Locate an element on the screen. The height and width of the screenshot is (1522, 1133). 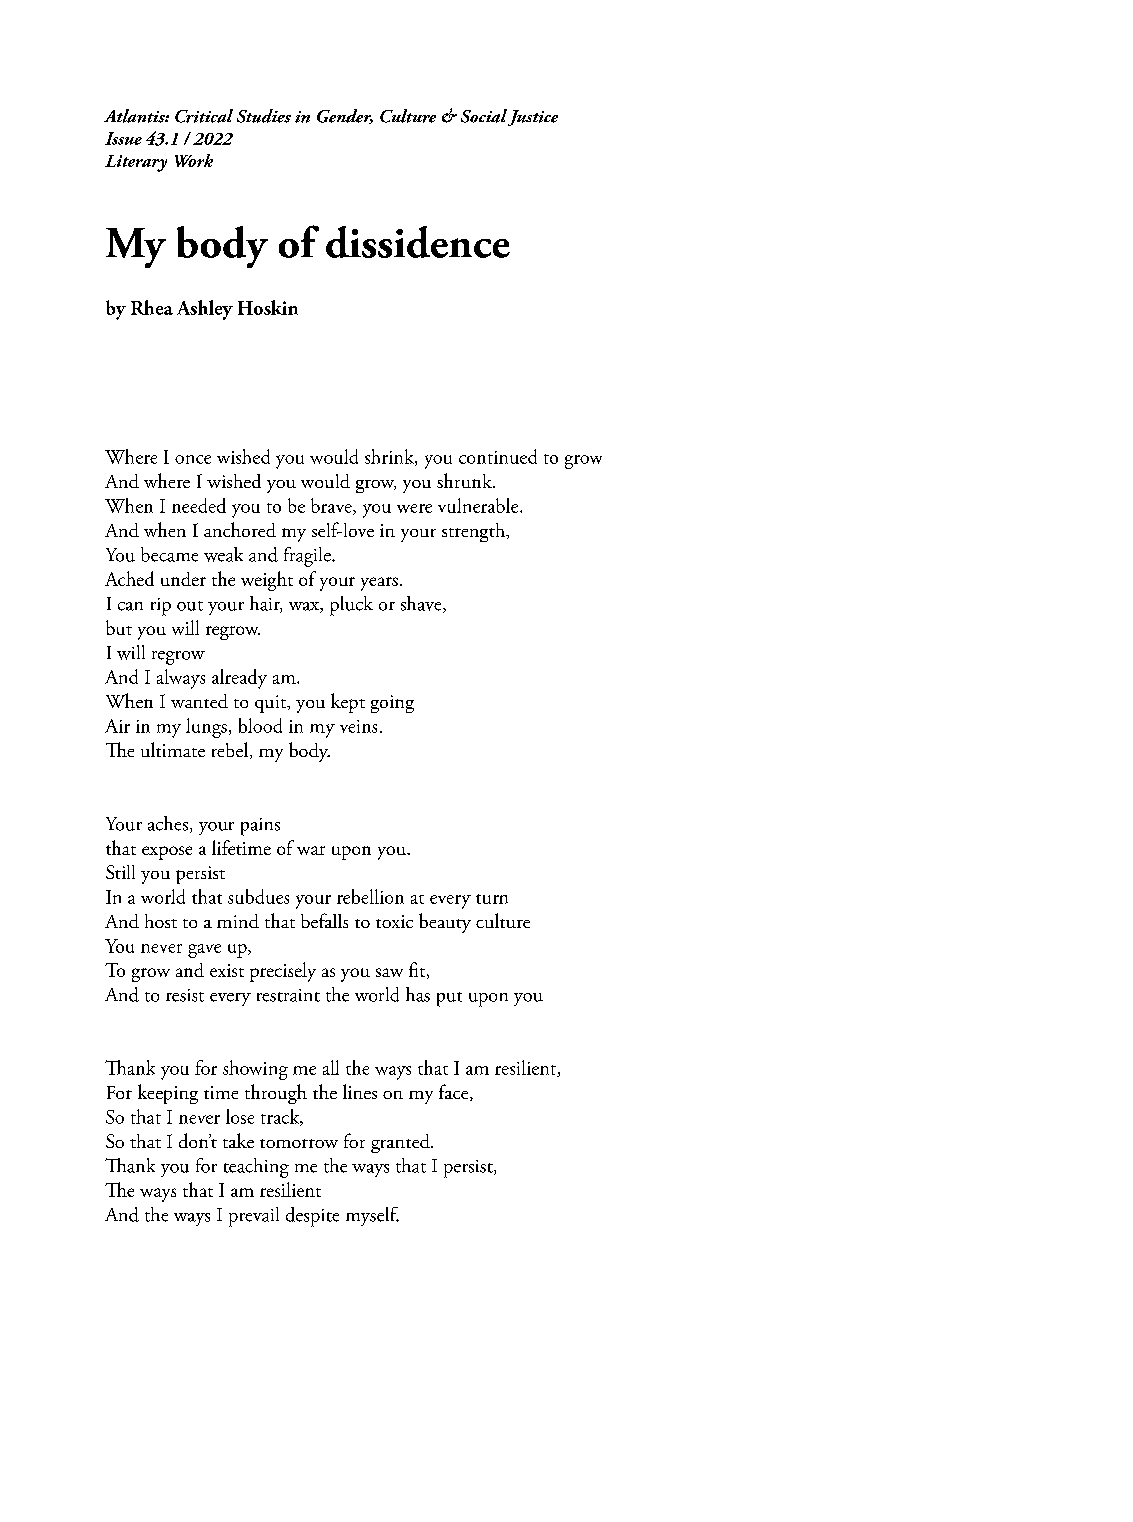
expose is located at coordinates (167, 853).
